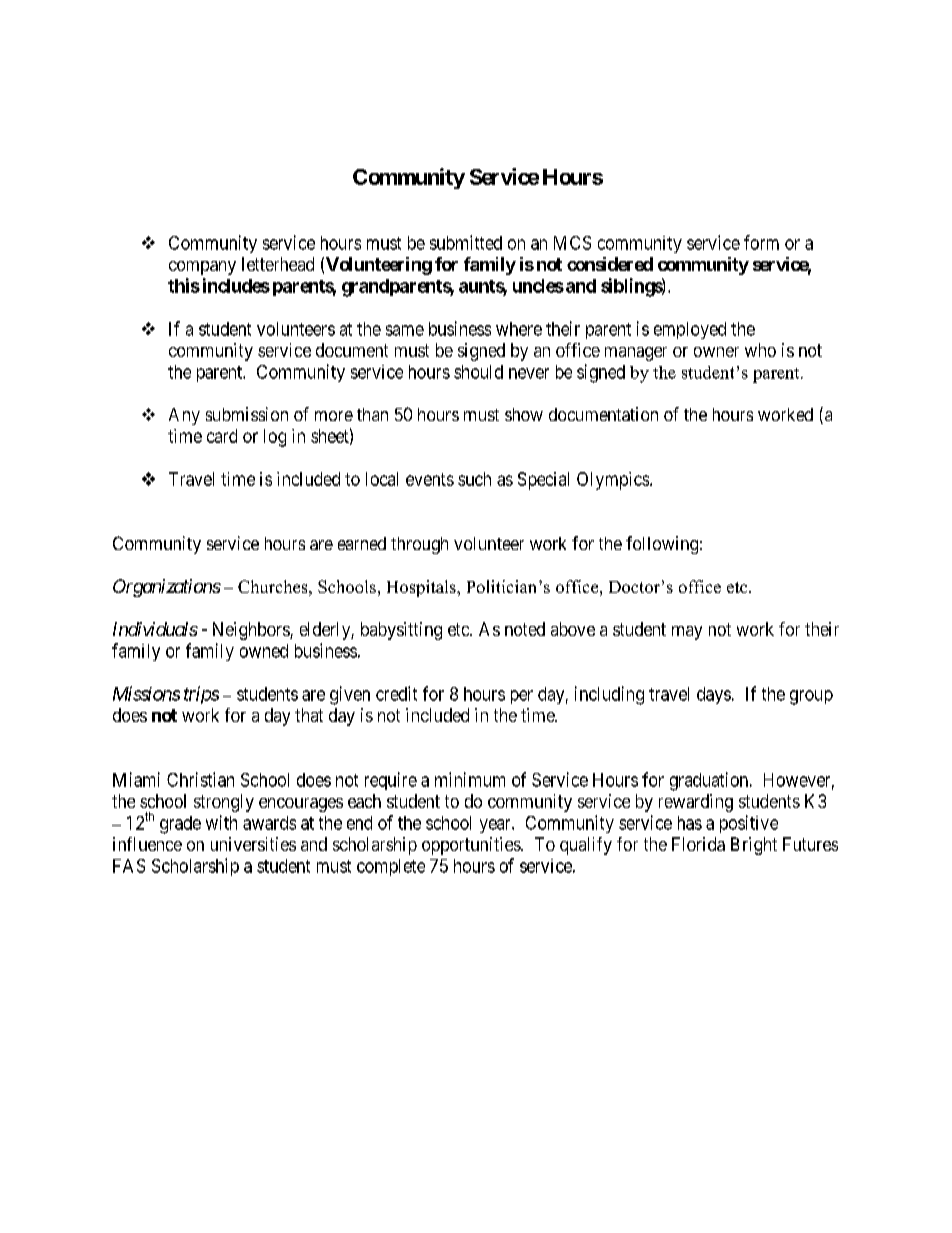  I want to click on through, so click(419, 545).
